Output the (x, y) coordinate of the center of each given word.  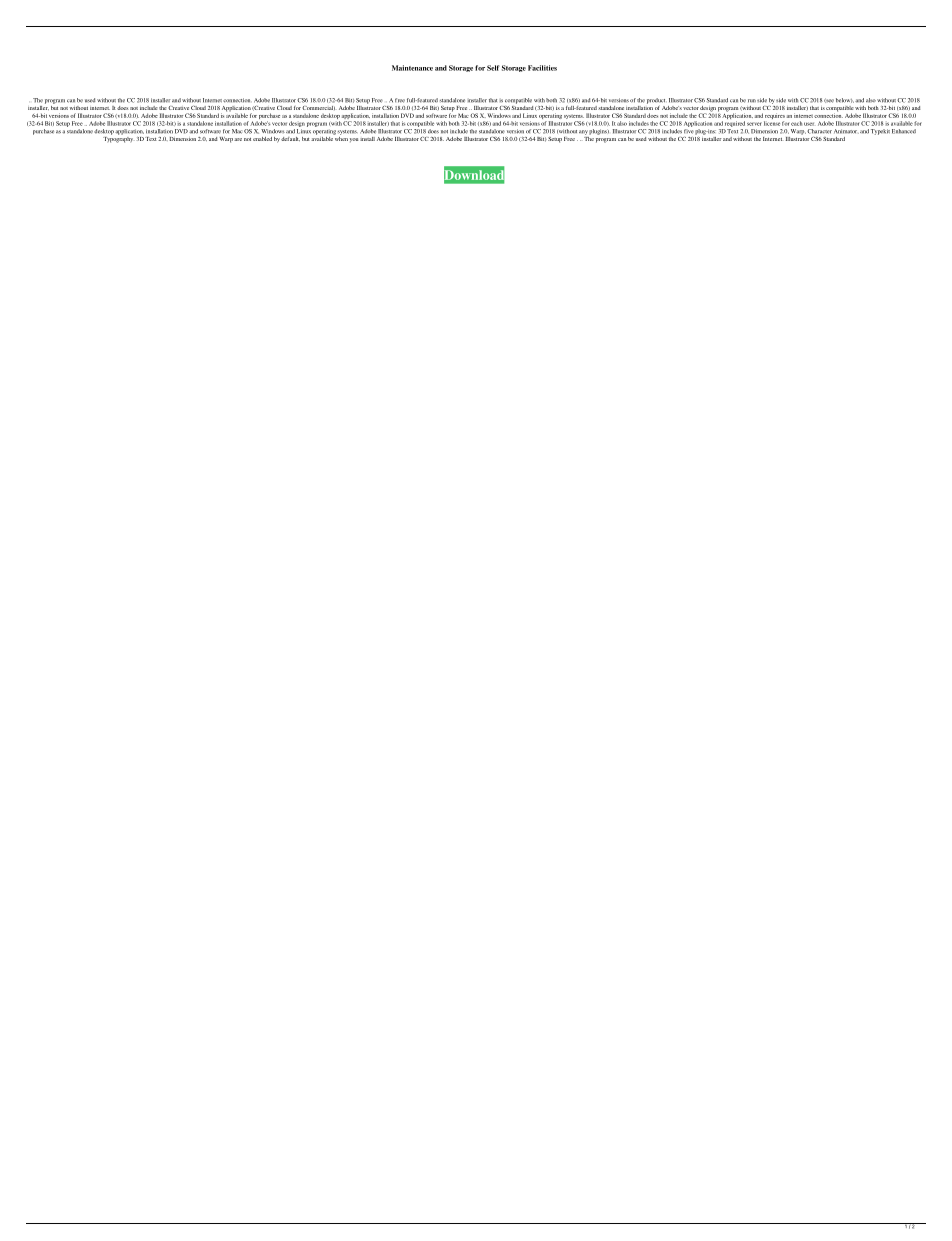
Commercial (318, 108)
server (754, 124)
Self (493, 68)
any (583, 132)
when (341, 137)
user (809, 124)
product (656, 101)
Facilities (542, 68)
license (772, 123)
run (752, 101)
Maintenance (412, 68)
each (796, 123)
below (844, 100)
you (354, 140)
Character (819, 131)
